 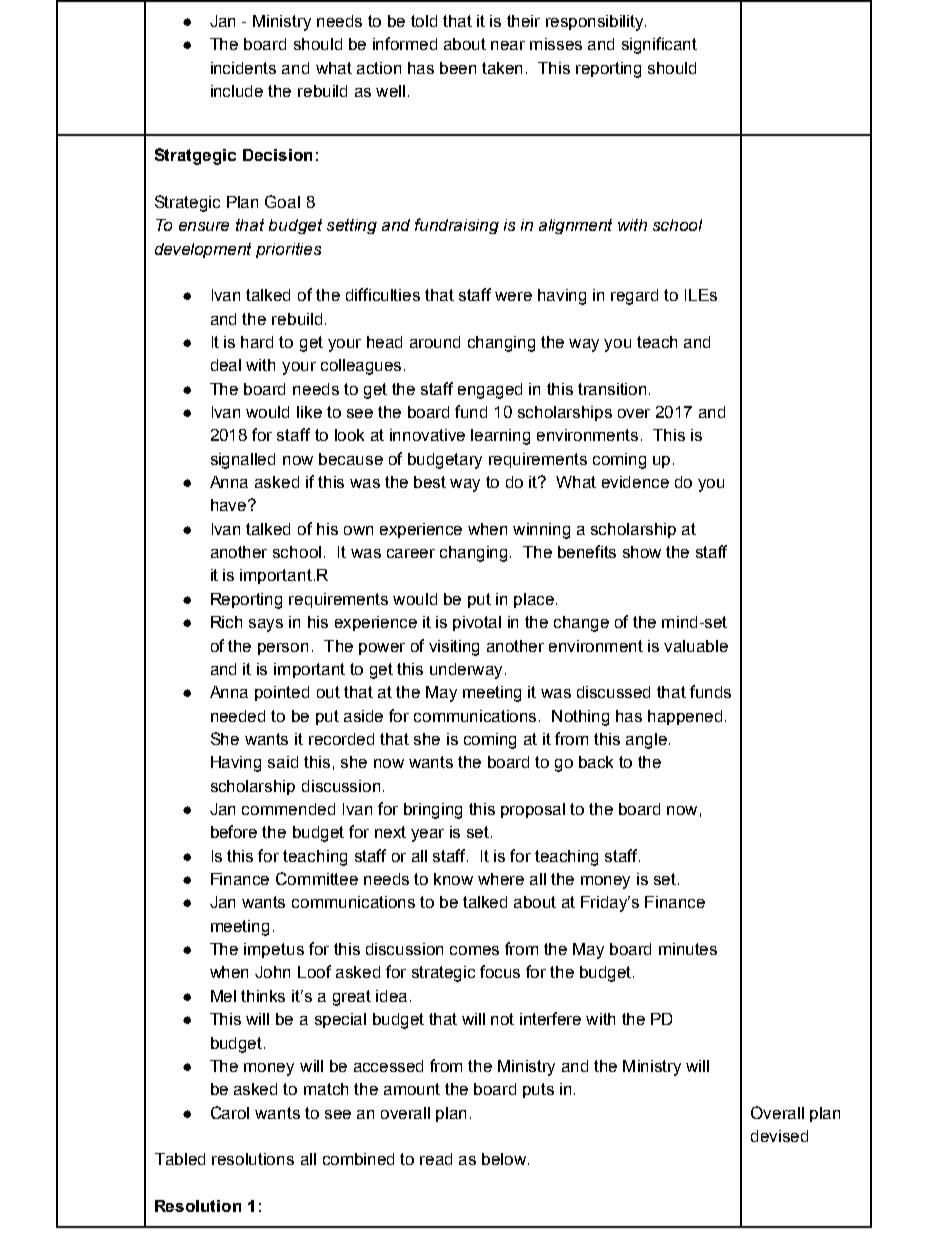 What do you see at coordinates (257, 342) in the screenshot?
I see `hard` at bounding box center [257, 342].
